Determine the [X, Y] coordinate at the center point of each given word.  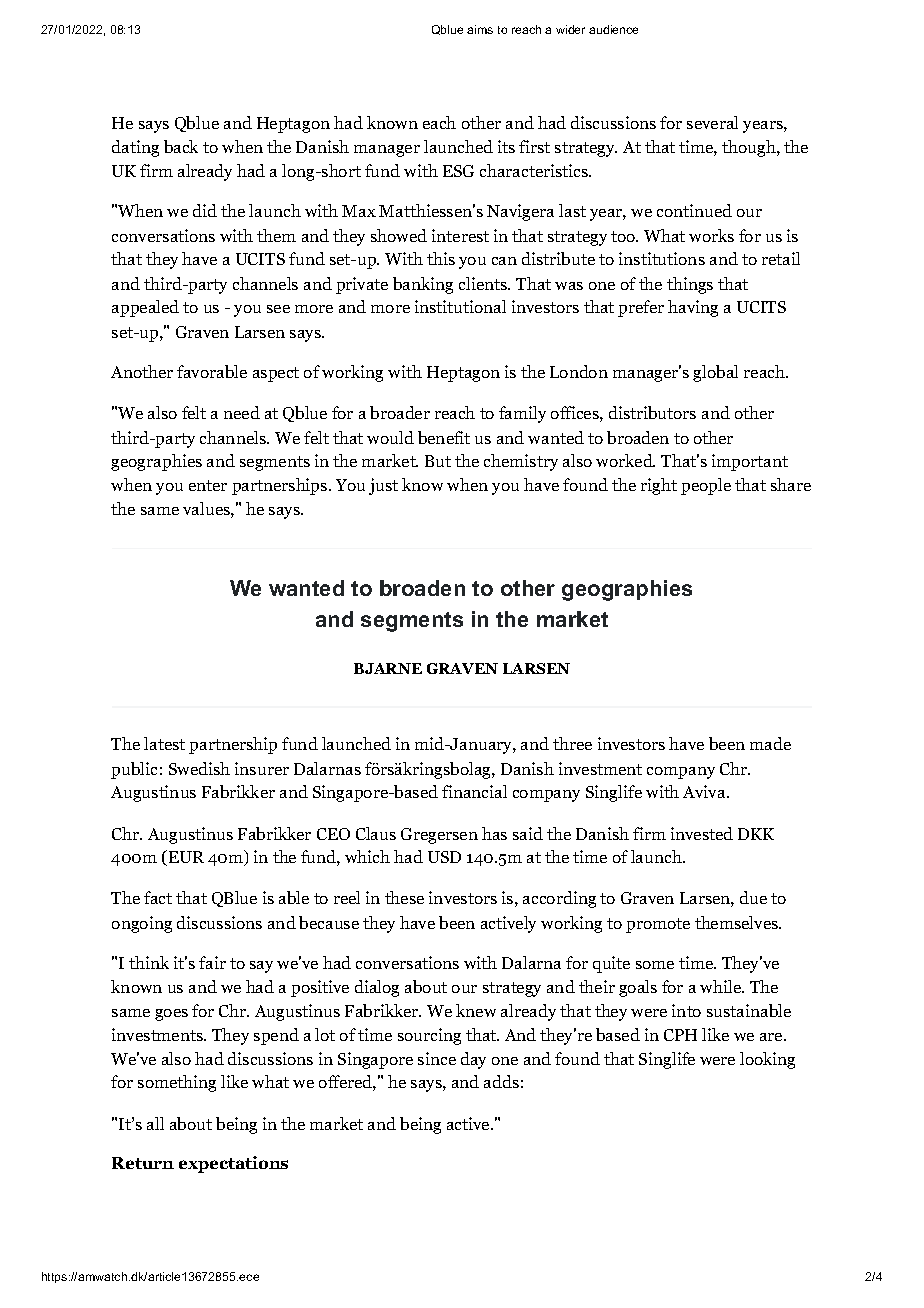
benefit [444, 437]
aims [480, 29]
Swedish [199, 768]
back [181, 146]
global [715, 373]
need [242, 412]
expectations [233, 1164]
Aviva [705, 791]
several [712, 122]
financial [474, 791]
